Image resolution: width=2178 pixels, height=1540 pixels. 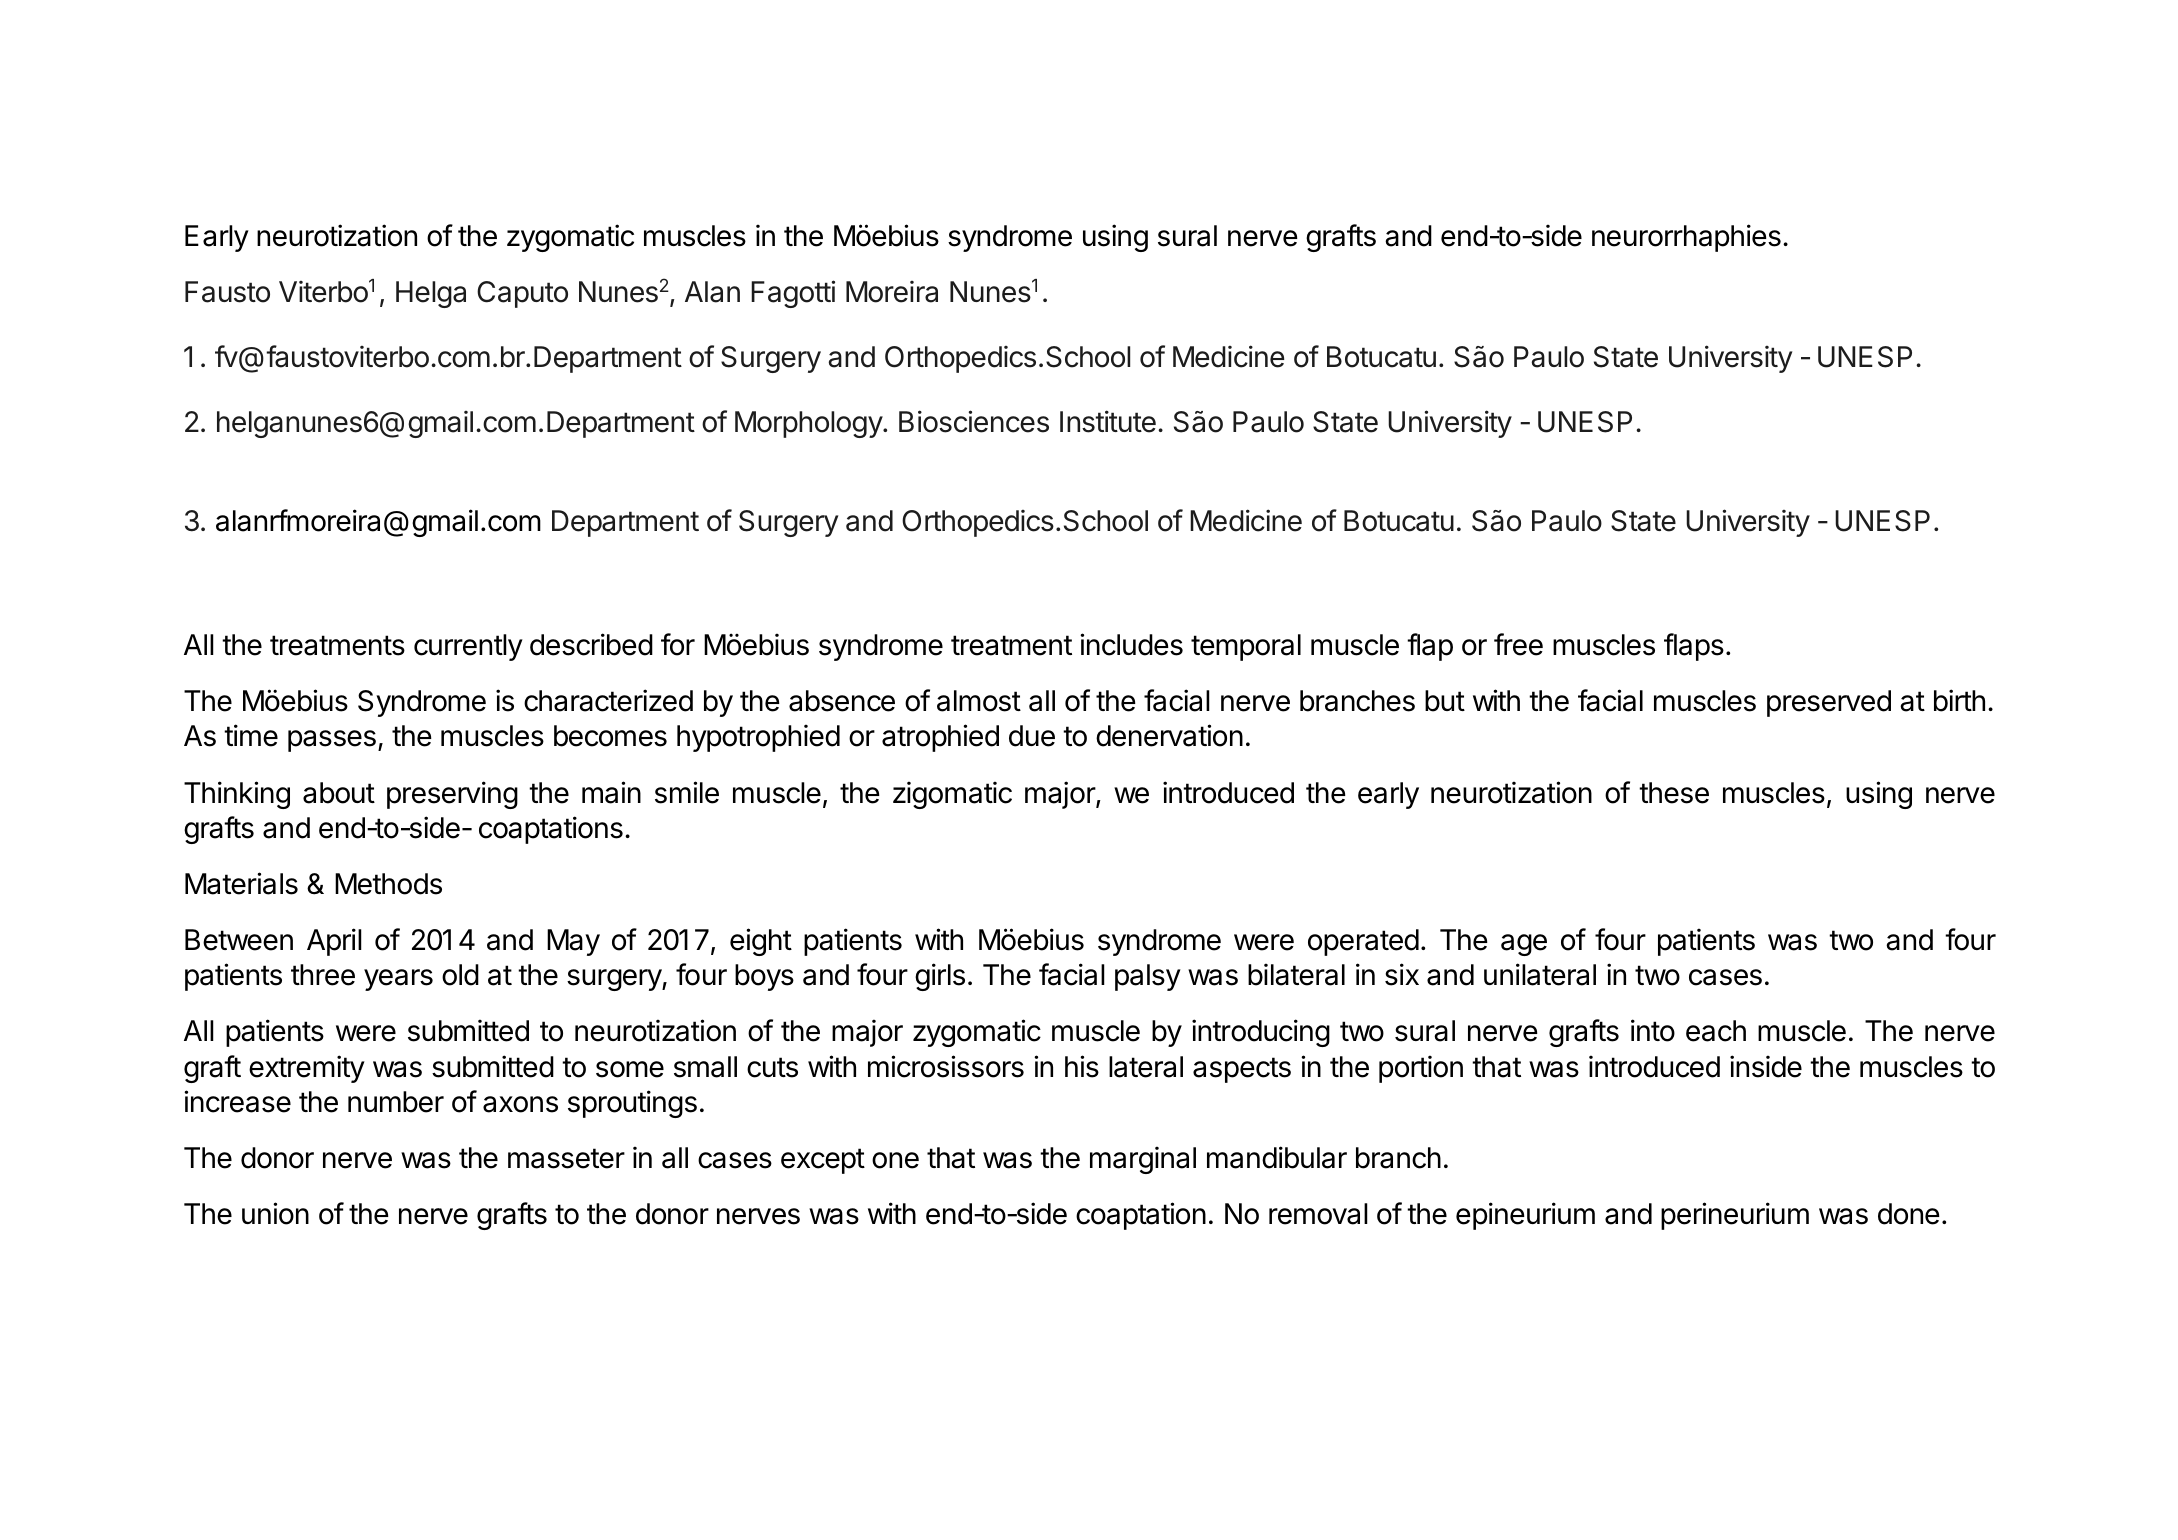 I want to click on Institute, so click(x=1108, y=421).
